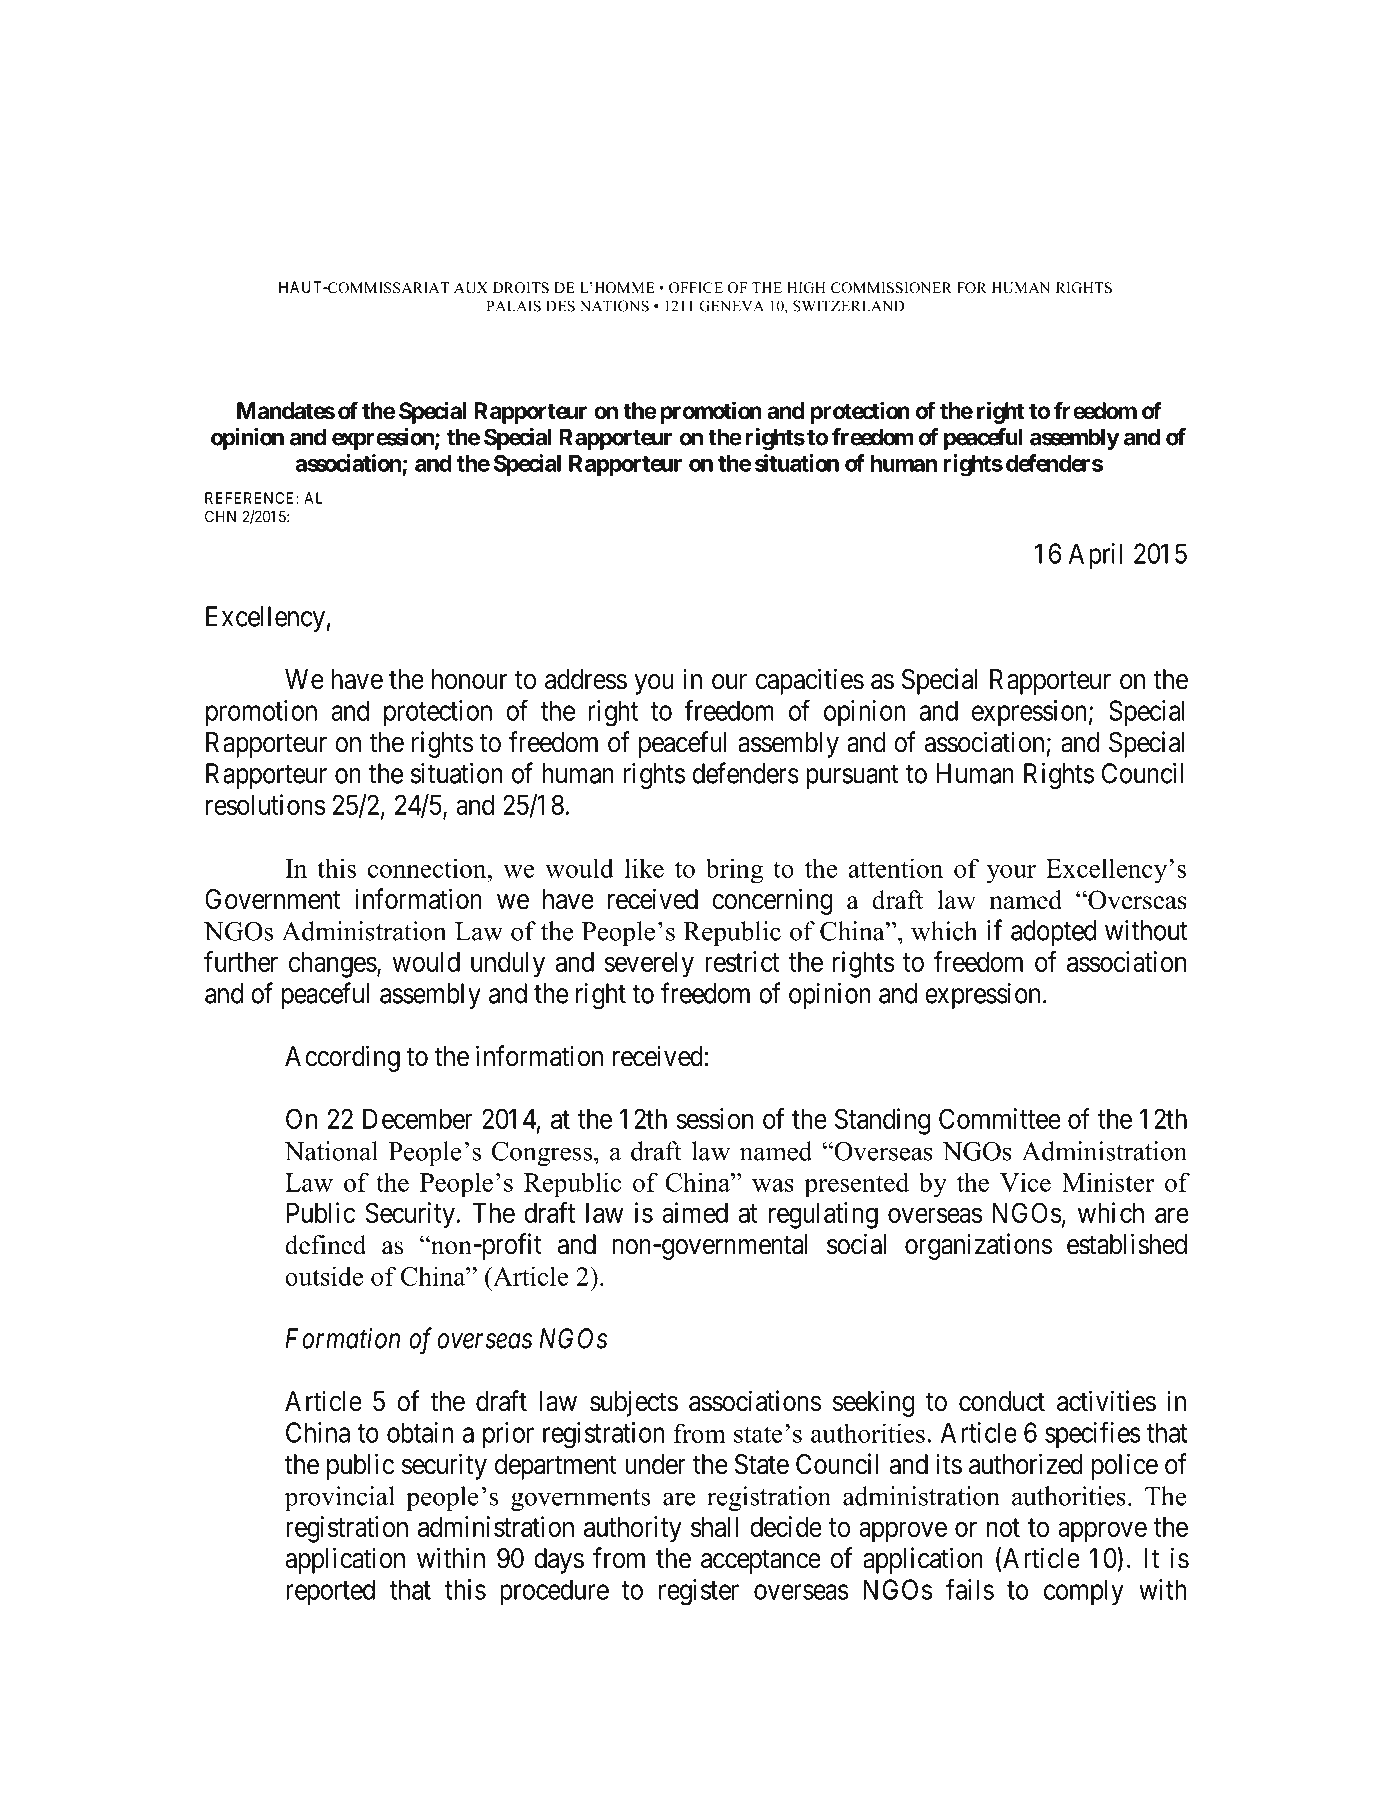 This screenshot has width=1392, height=1802. I want to click on pursuant, so click(852, 777).
